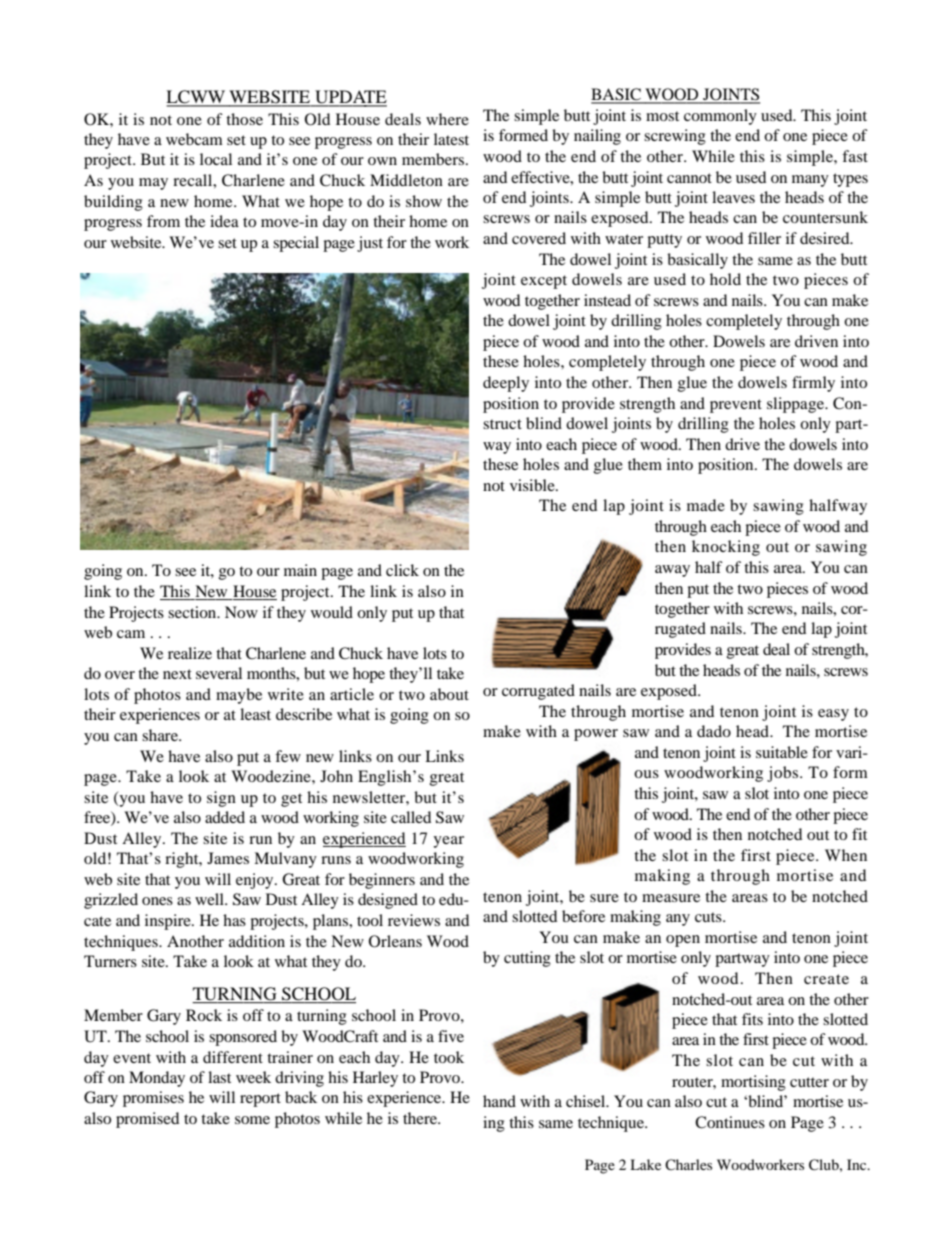  What do you see at coordinates (449, 694) in the document?
I see `about` at bounding box center [449, 694].
